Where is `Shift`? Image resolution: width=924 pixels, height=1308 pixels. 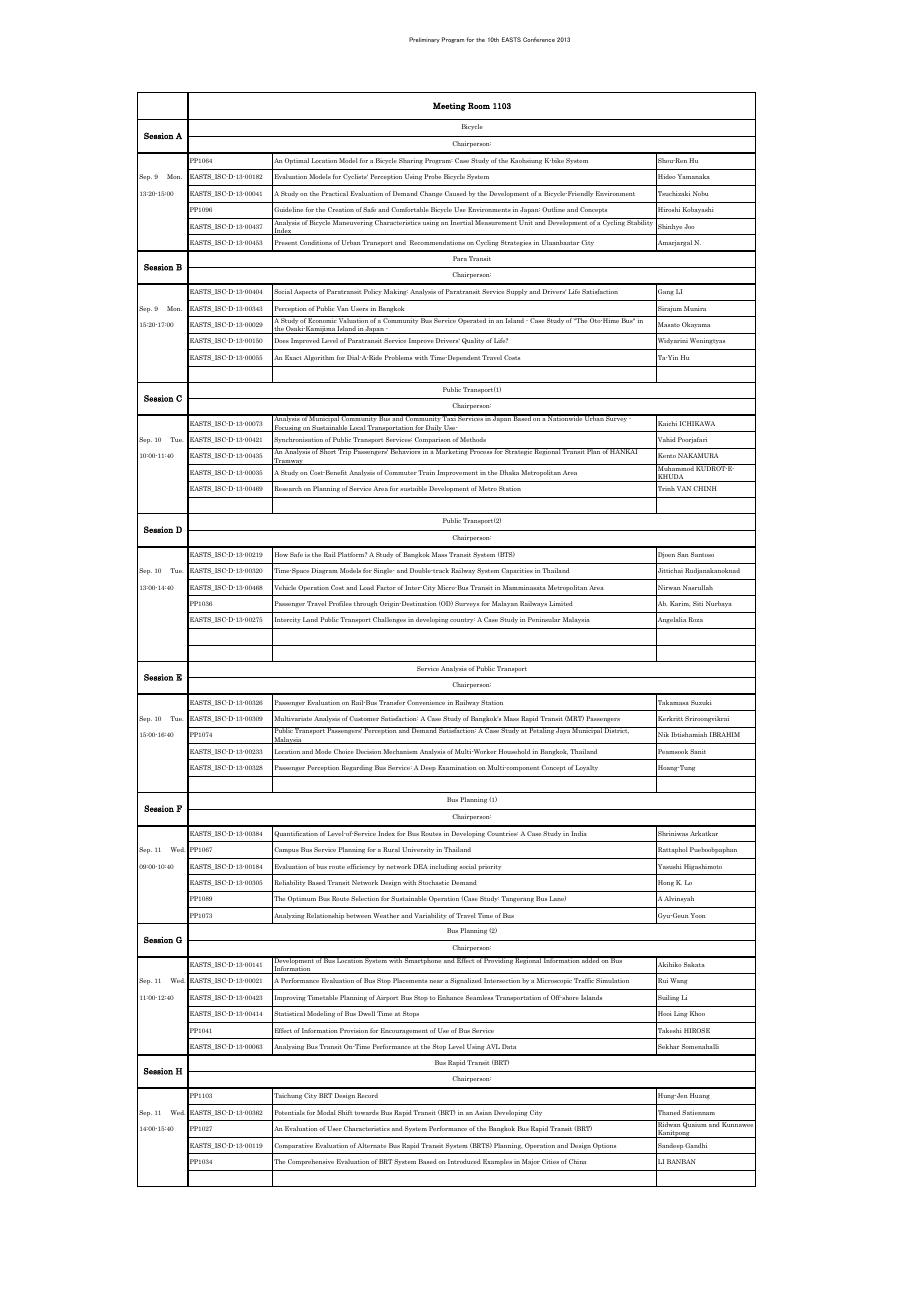 Shift is located at coordinates (345, 1112).
